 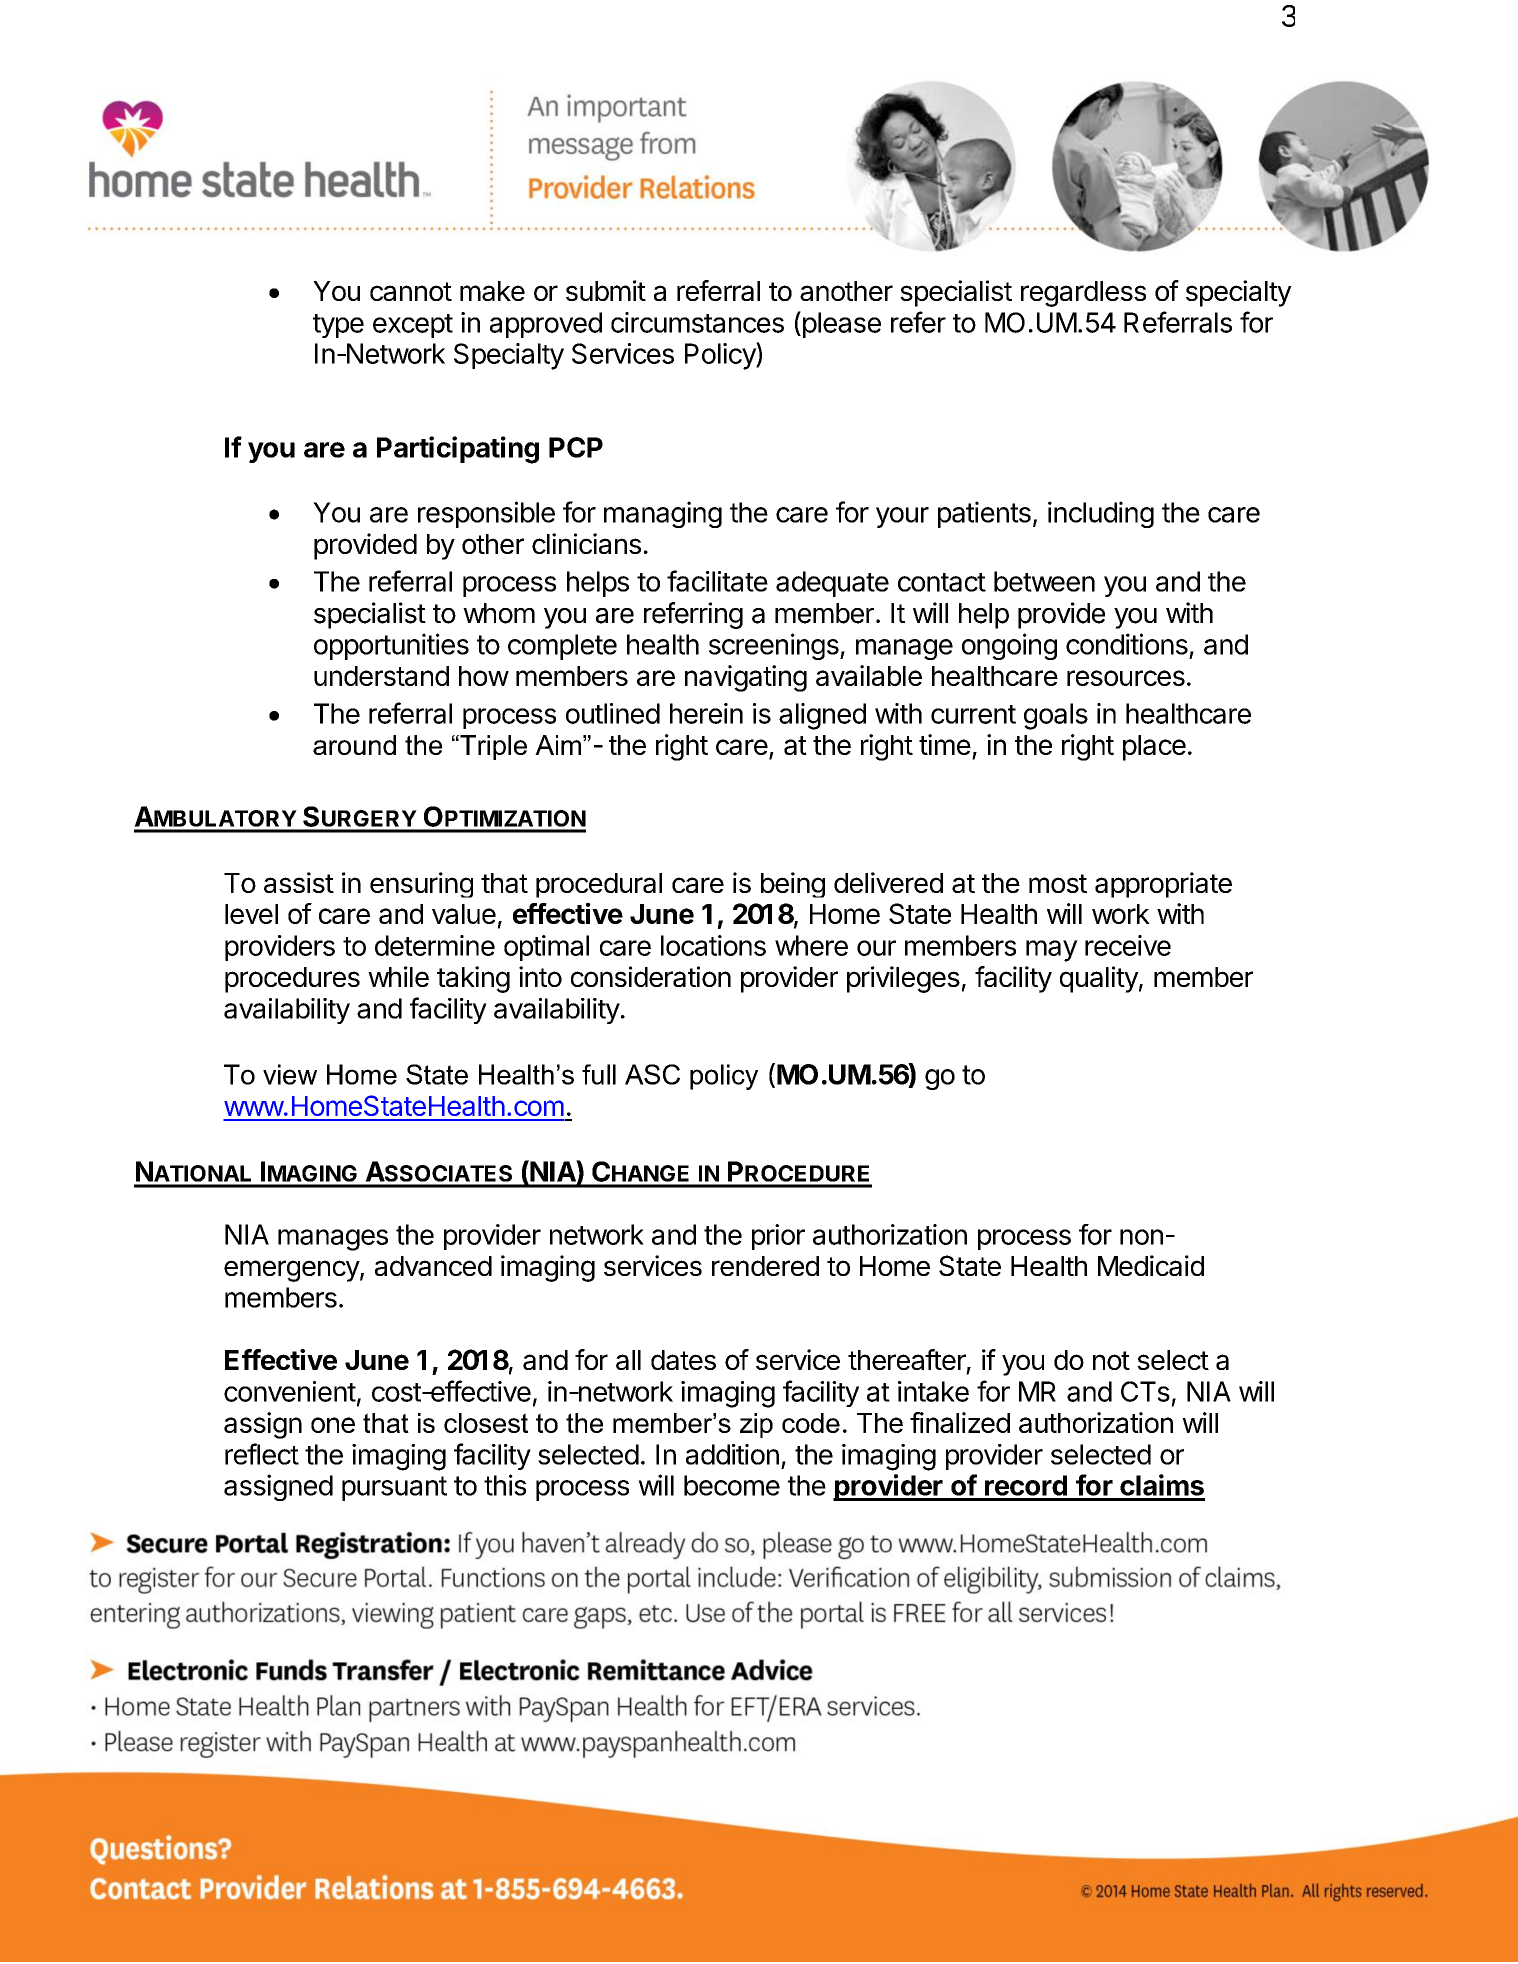 I want to click on between, so click(x=1044, y=581).
